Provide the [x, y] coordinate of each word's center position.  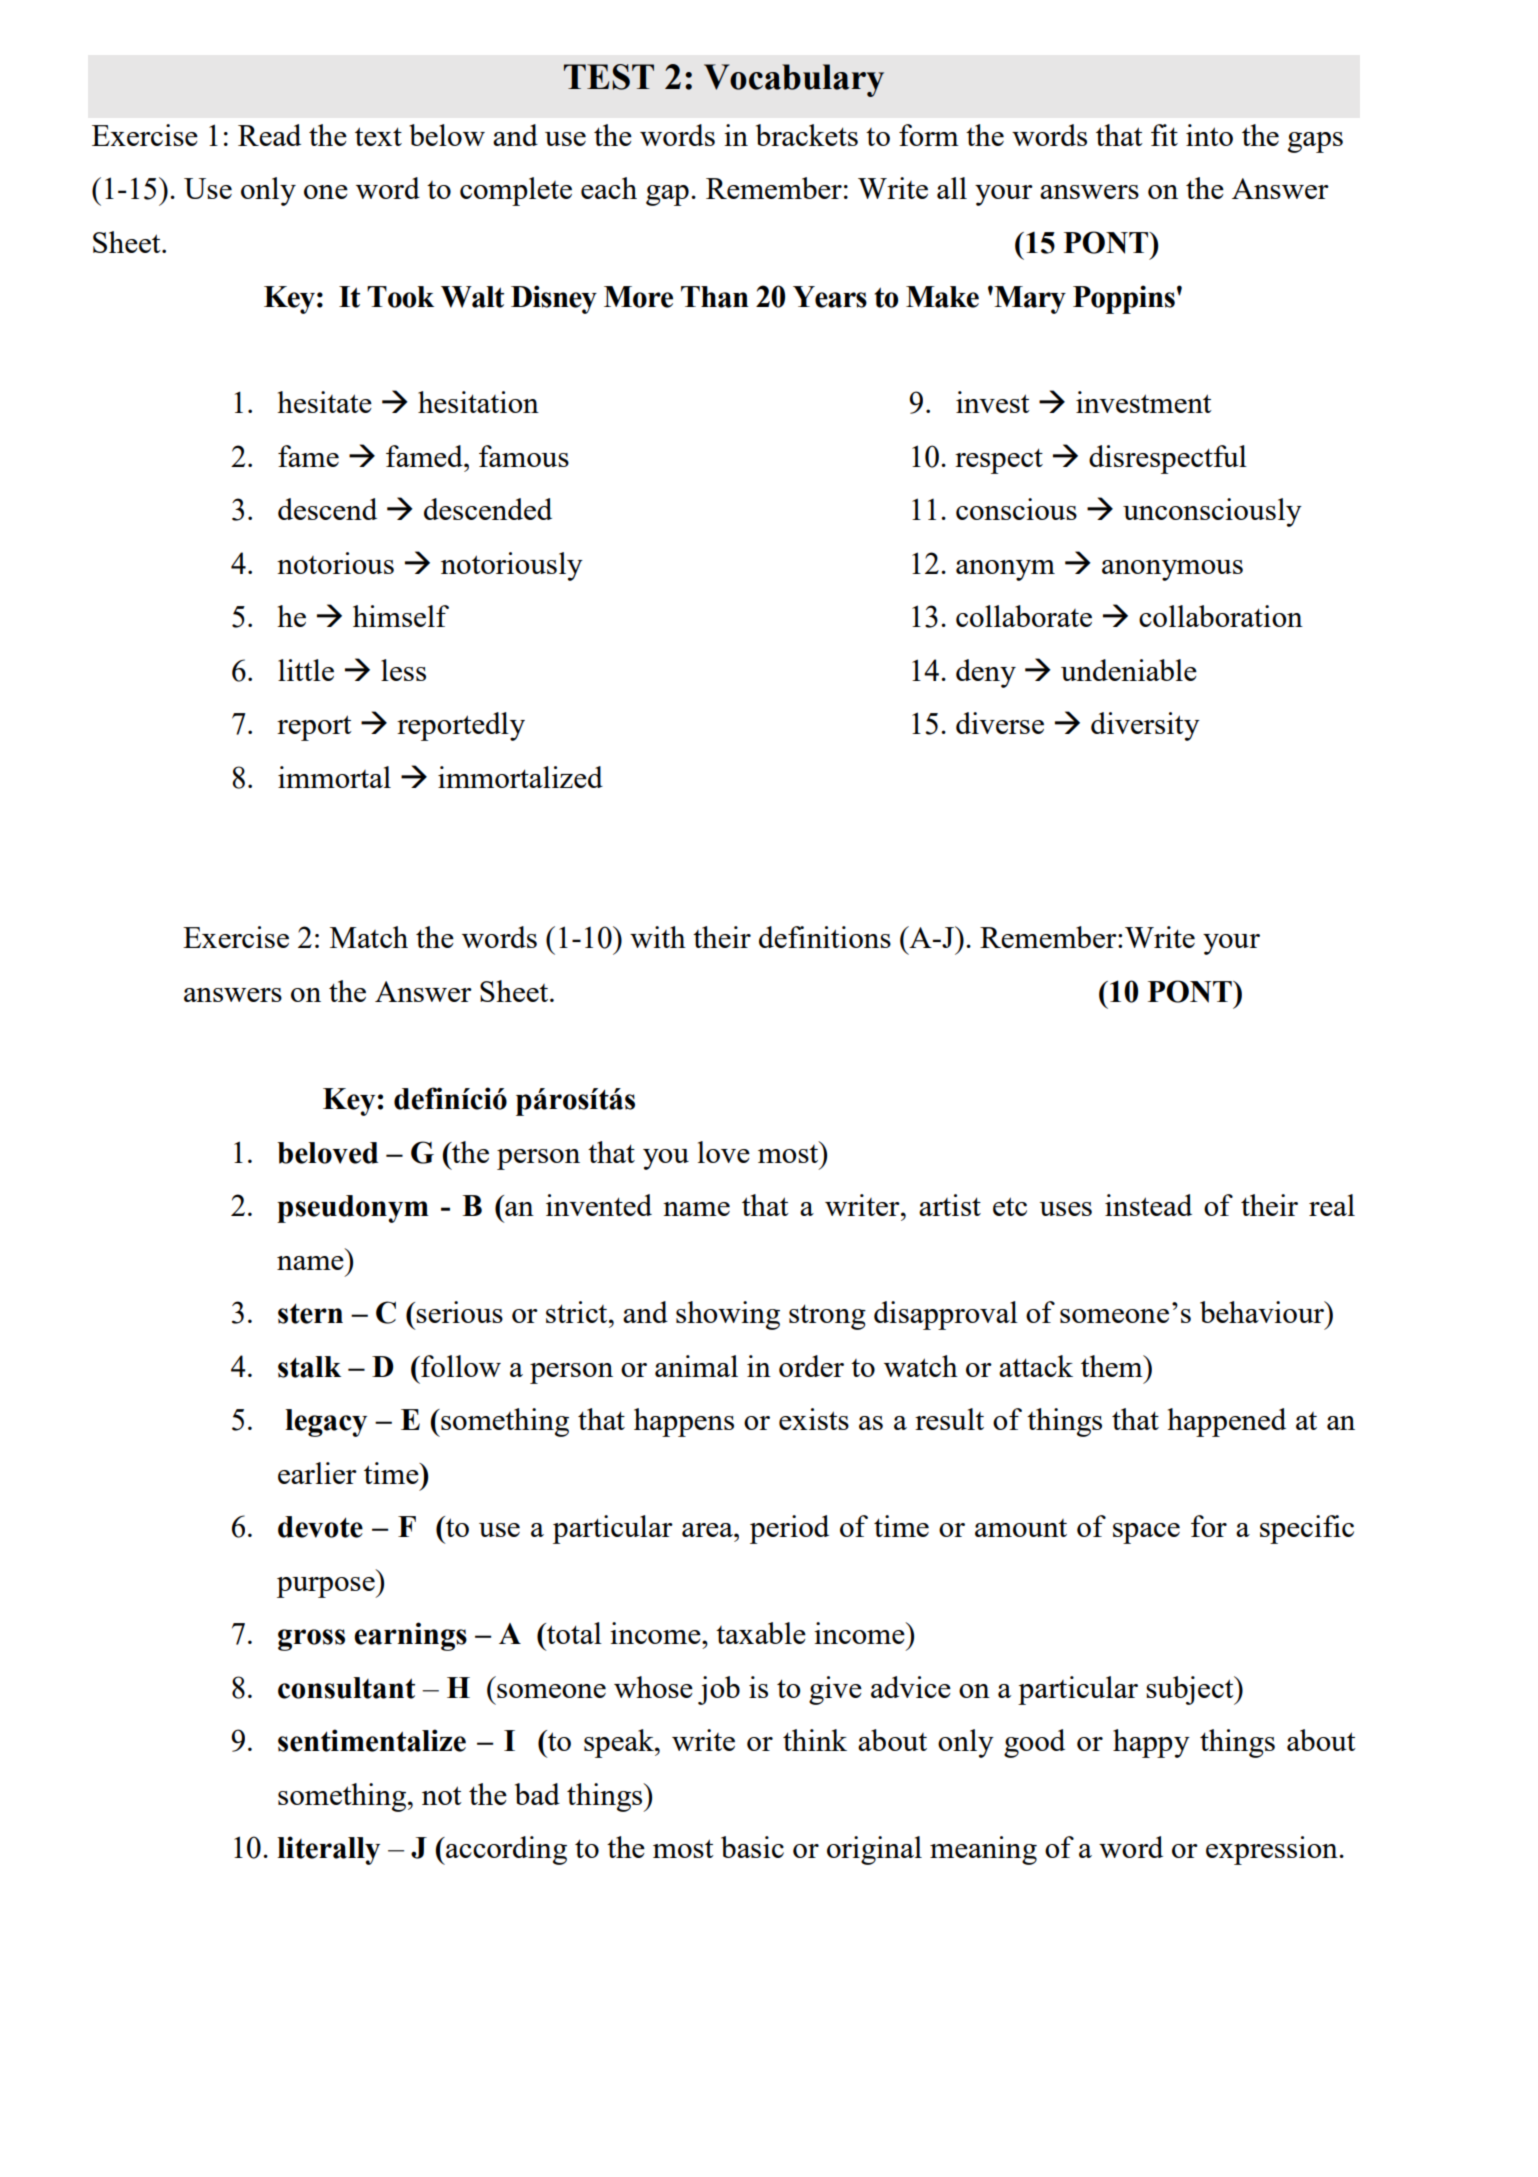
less [403, 670]
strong [827, 1317]
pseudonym [353, 1209]
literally [328, 1850]
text [378, 136]
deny [986, 673]
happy [1151, 1743]
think [815, 1740]
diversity [1145, 726]
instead [1148, 1205]
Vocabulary [794, 80]
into [1209, 135]
